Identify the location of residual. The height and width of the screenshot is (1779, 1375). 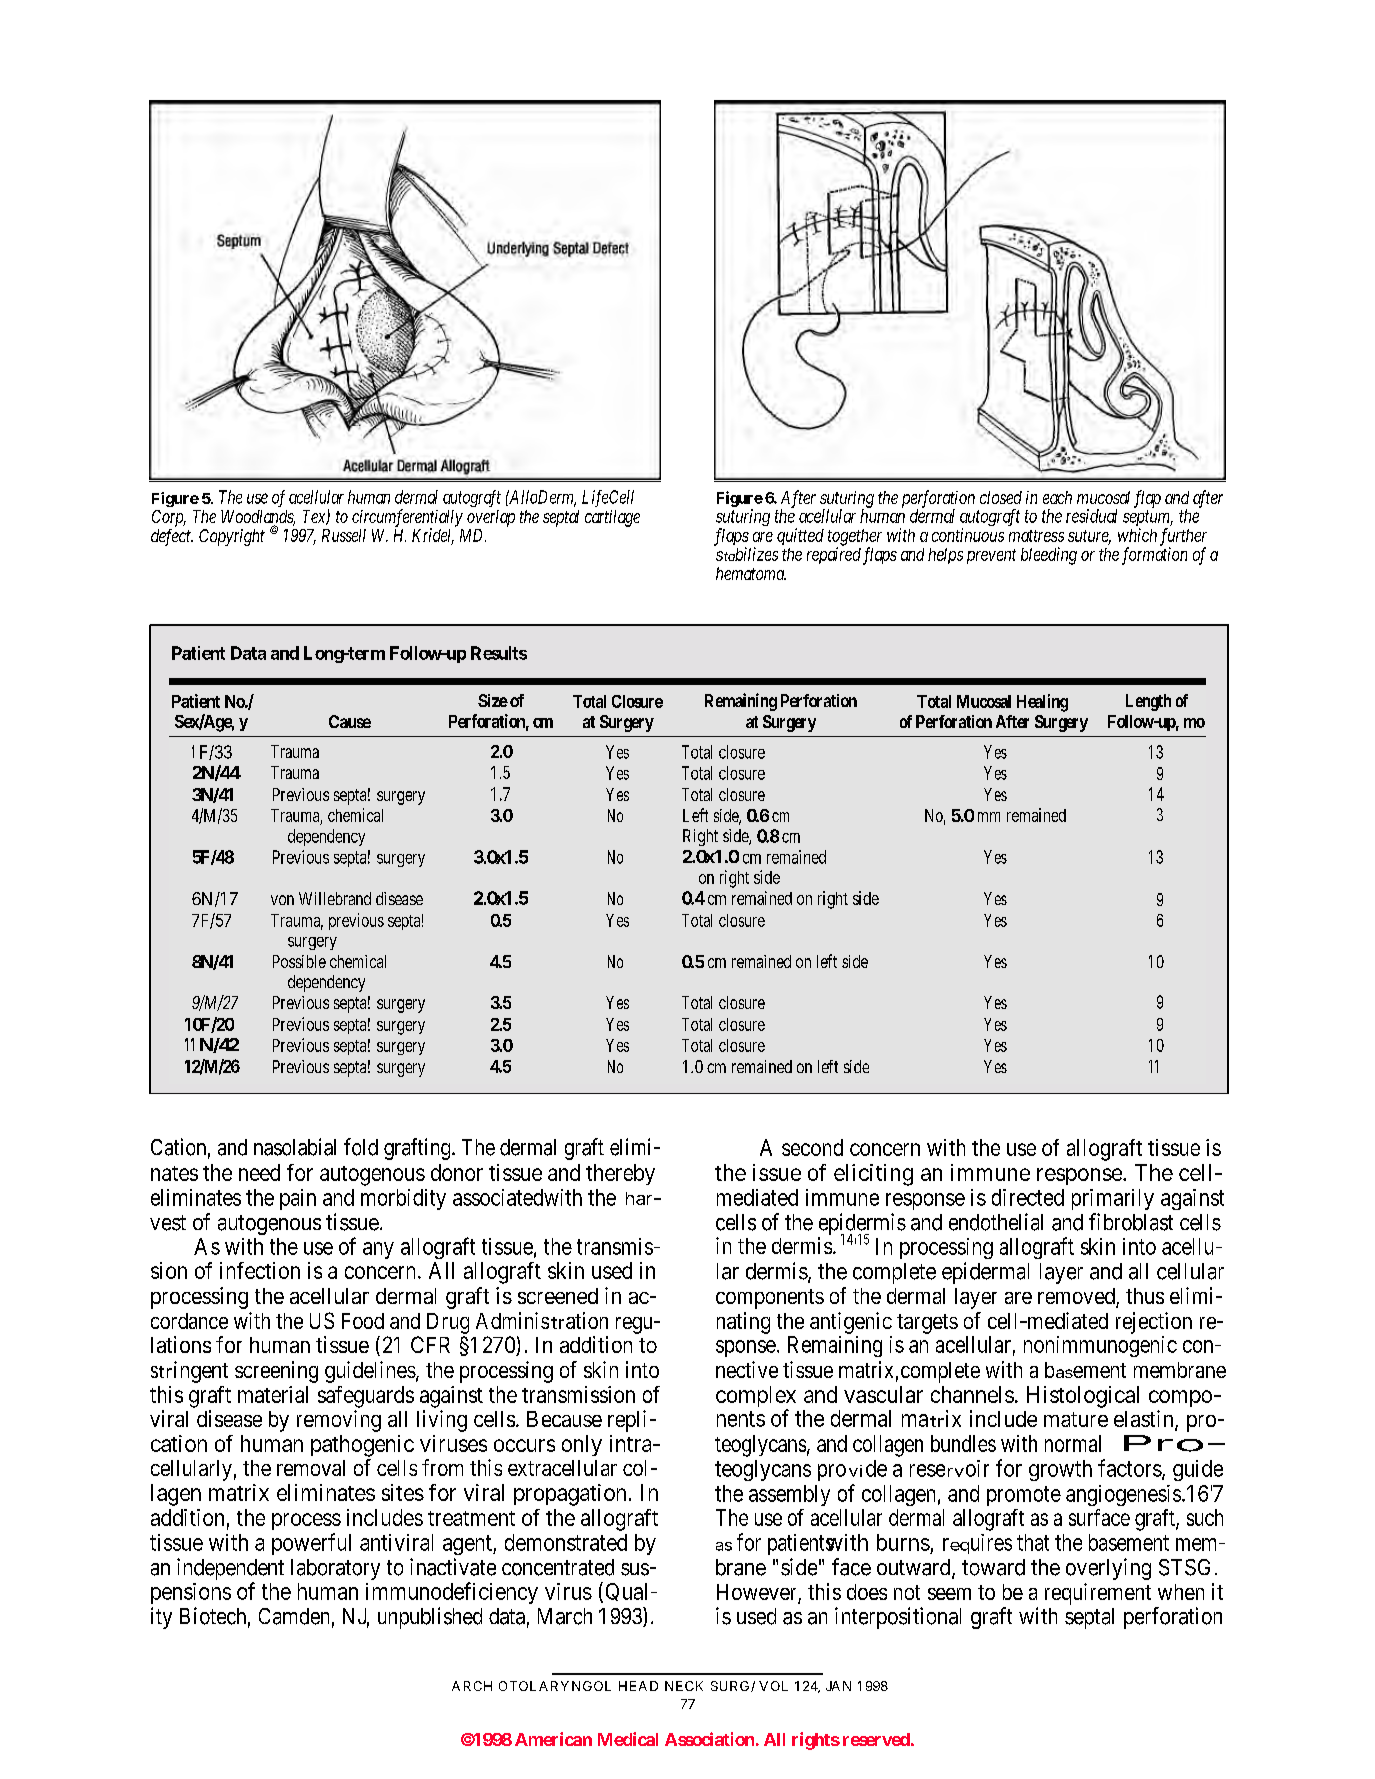
(1091, 516).
